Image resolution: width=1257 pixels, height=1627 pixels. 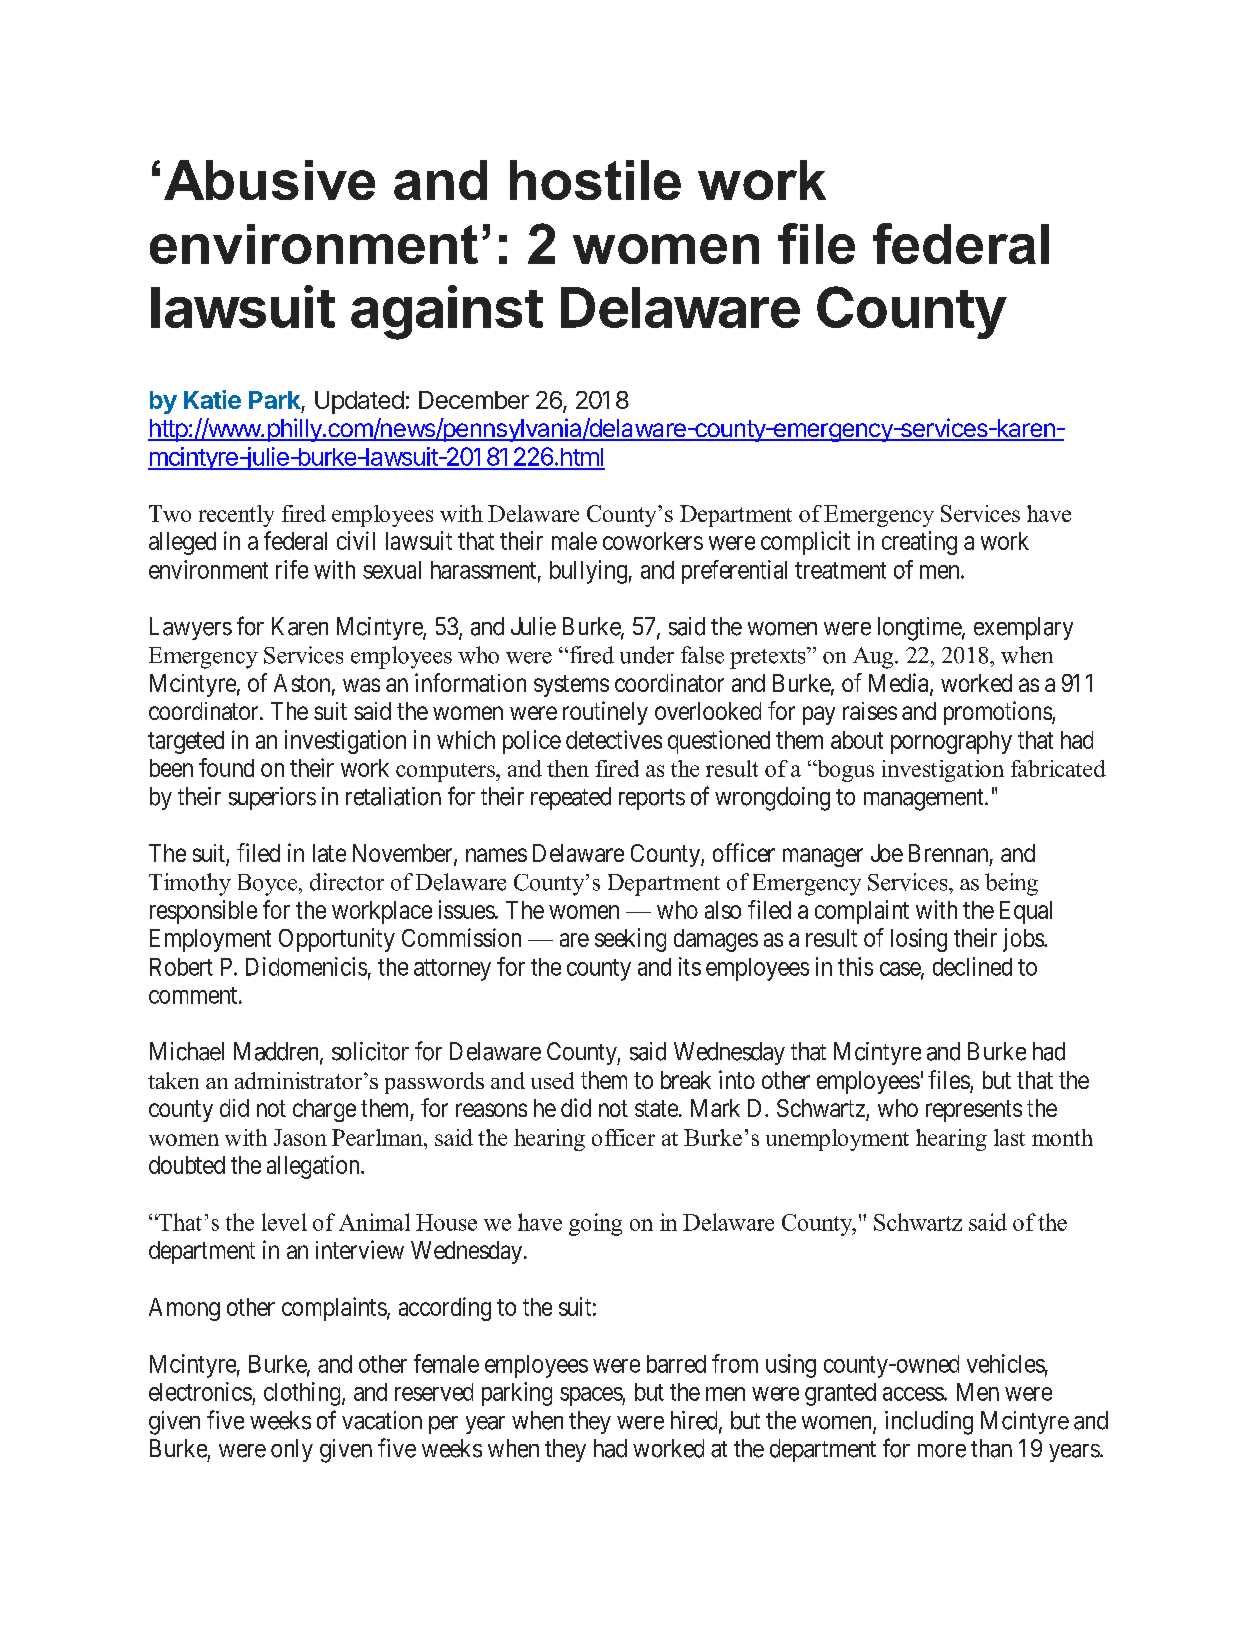 What do you see at coordinates (303, 1394) in the screenshot?
I see `clothing` at bounding box center [303, 1394].
